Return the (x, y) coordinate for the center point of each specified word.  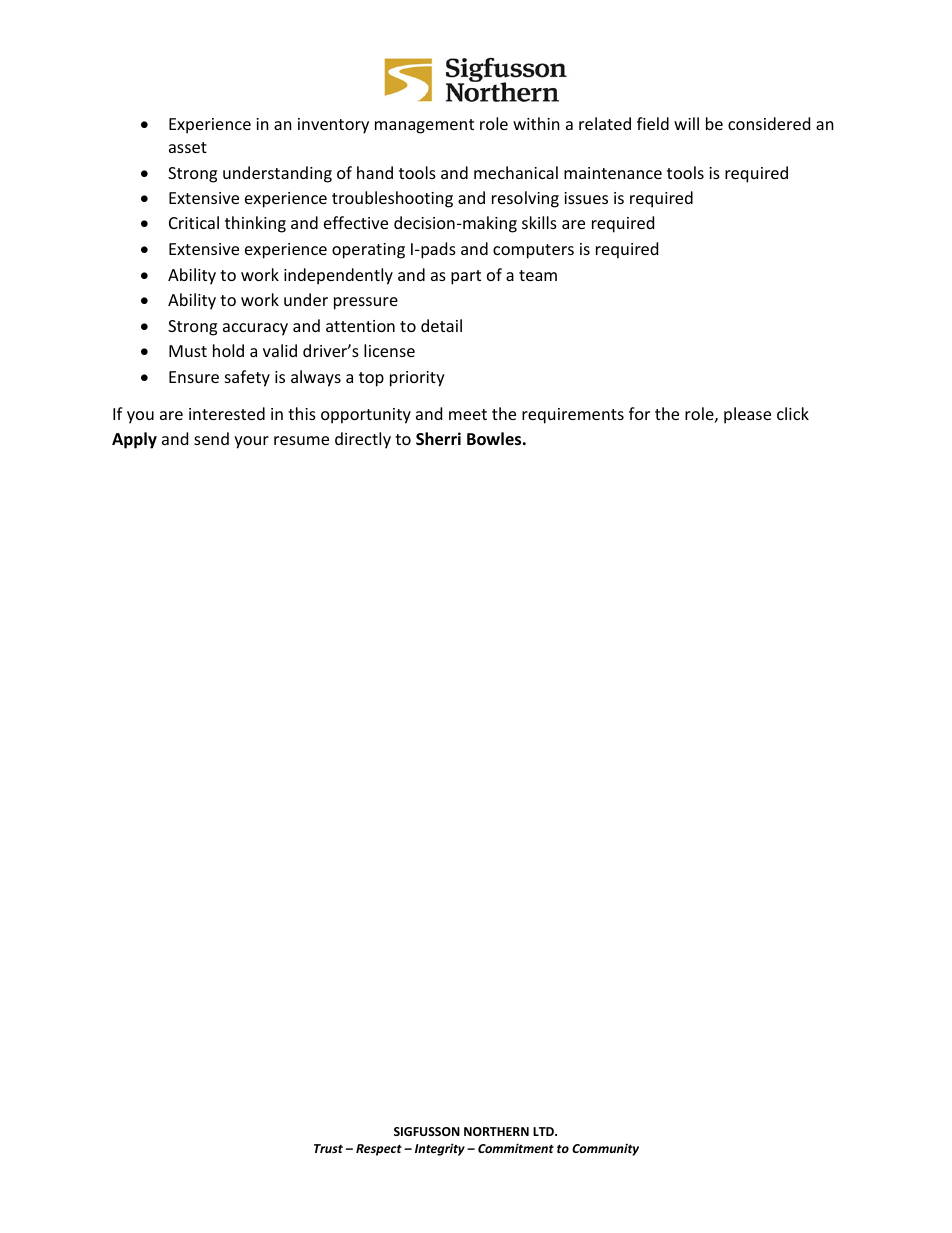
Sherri (438, 439)
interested (227, 413)
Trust (328, 1148)
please (747, 415)
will (686, 123)
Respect (379, 1150)
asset (188, 147)
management (424, 126)
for (639, 413)
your (251, 442)
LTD (545, 1131)
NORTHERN (496, 1131)
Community (605, 1149)
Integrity (440, 1149)
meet (468, 414)
